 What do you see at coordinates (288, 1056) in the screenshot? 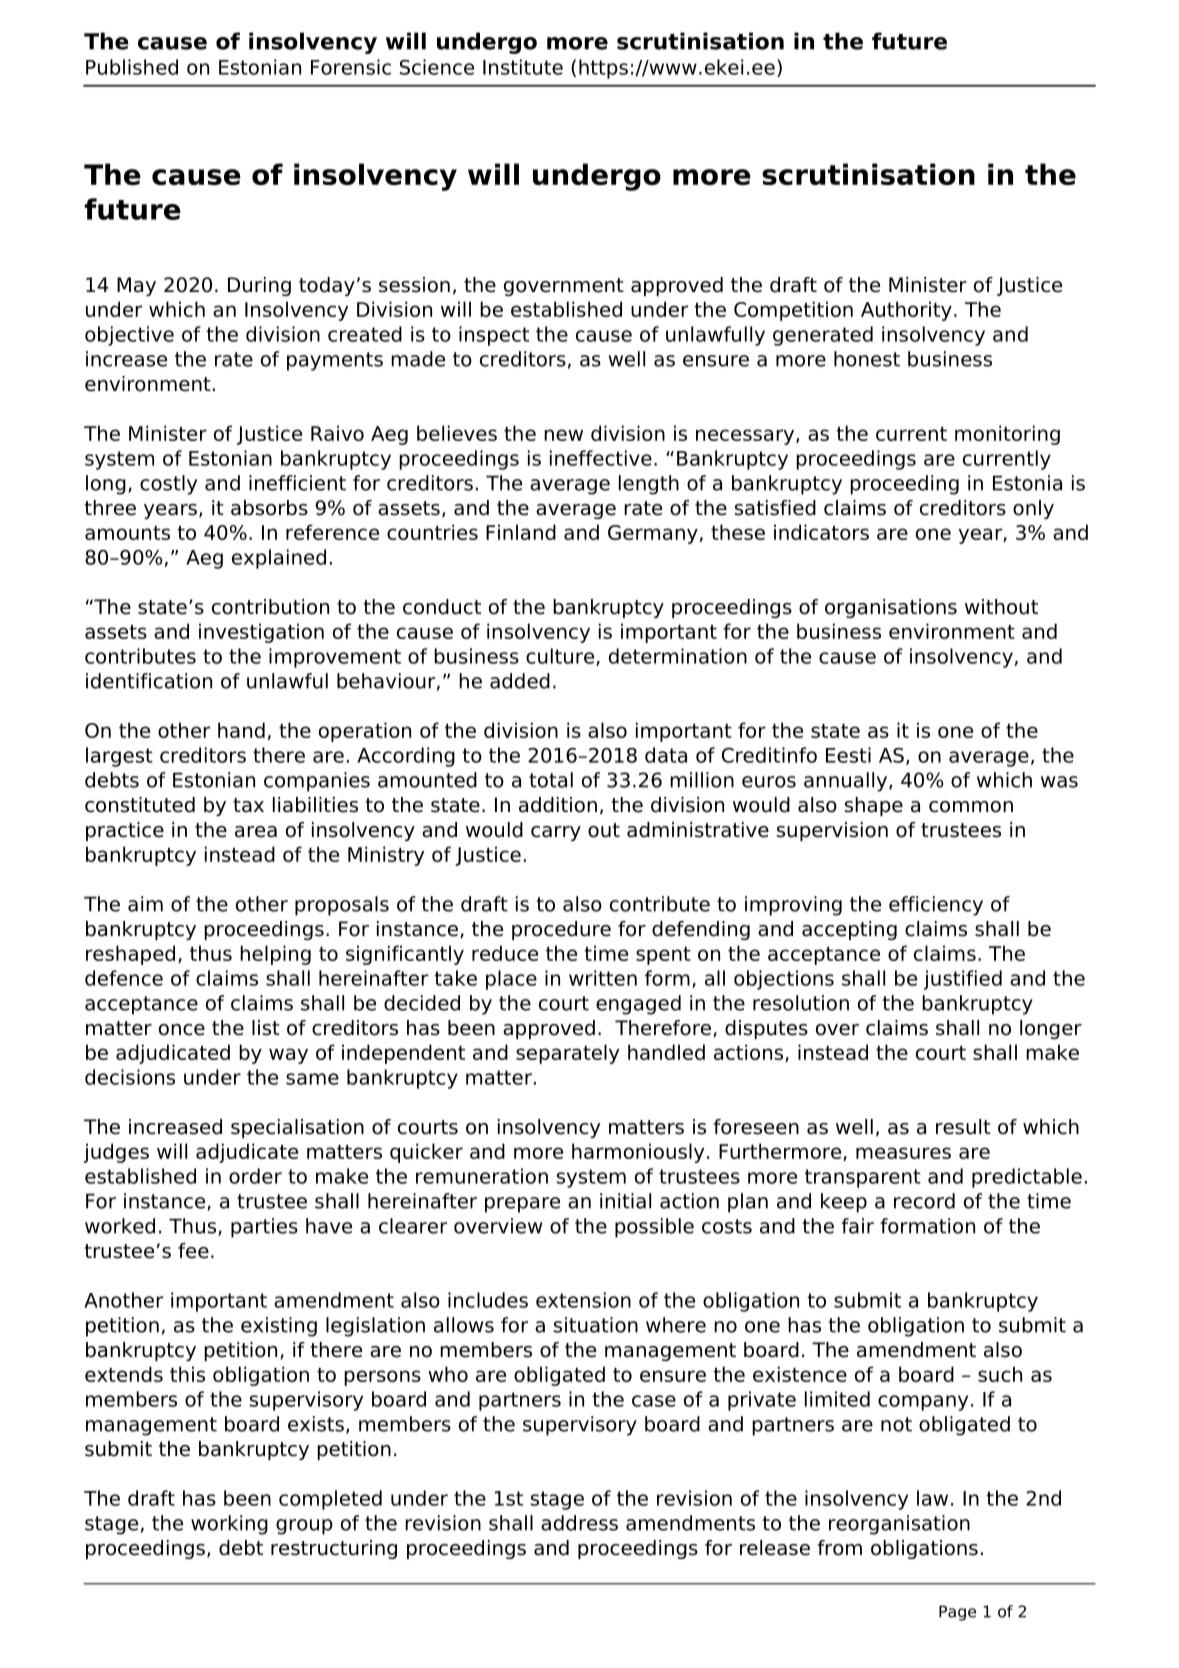
I see `way` at bounding box center [288, 1056].
